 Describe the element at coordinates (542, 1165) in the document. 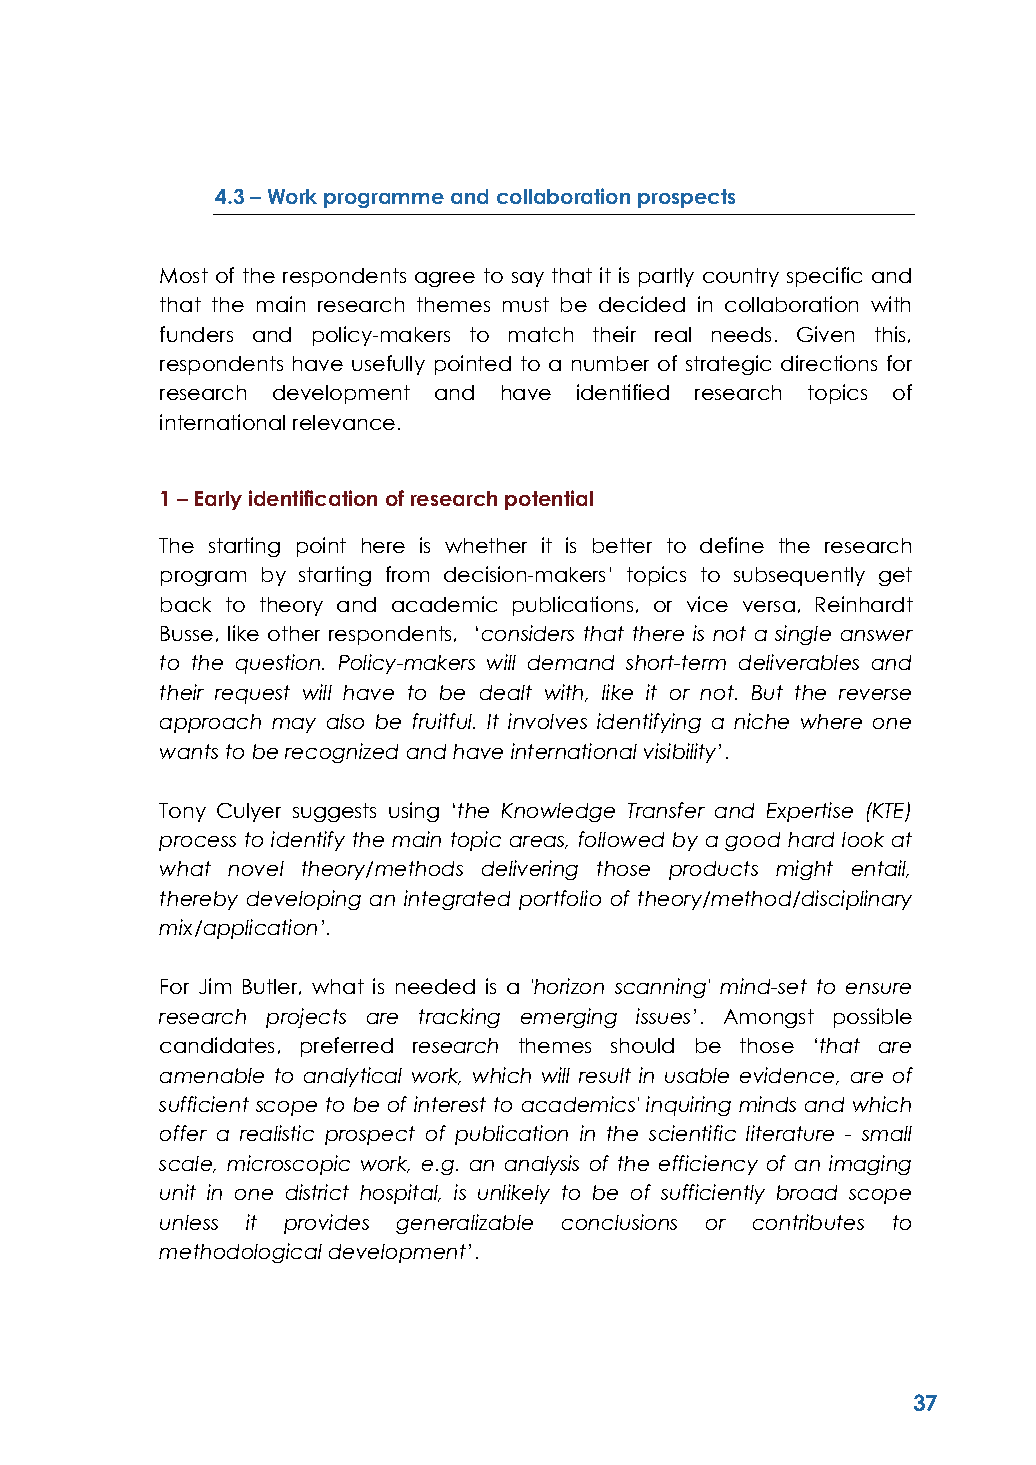

I see `analysis` at that location.
